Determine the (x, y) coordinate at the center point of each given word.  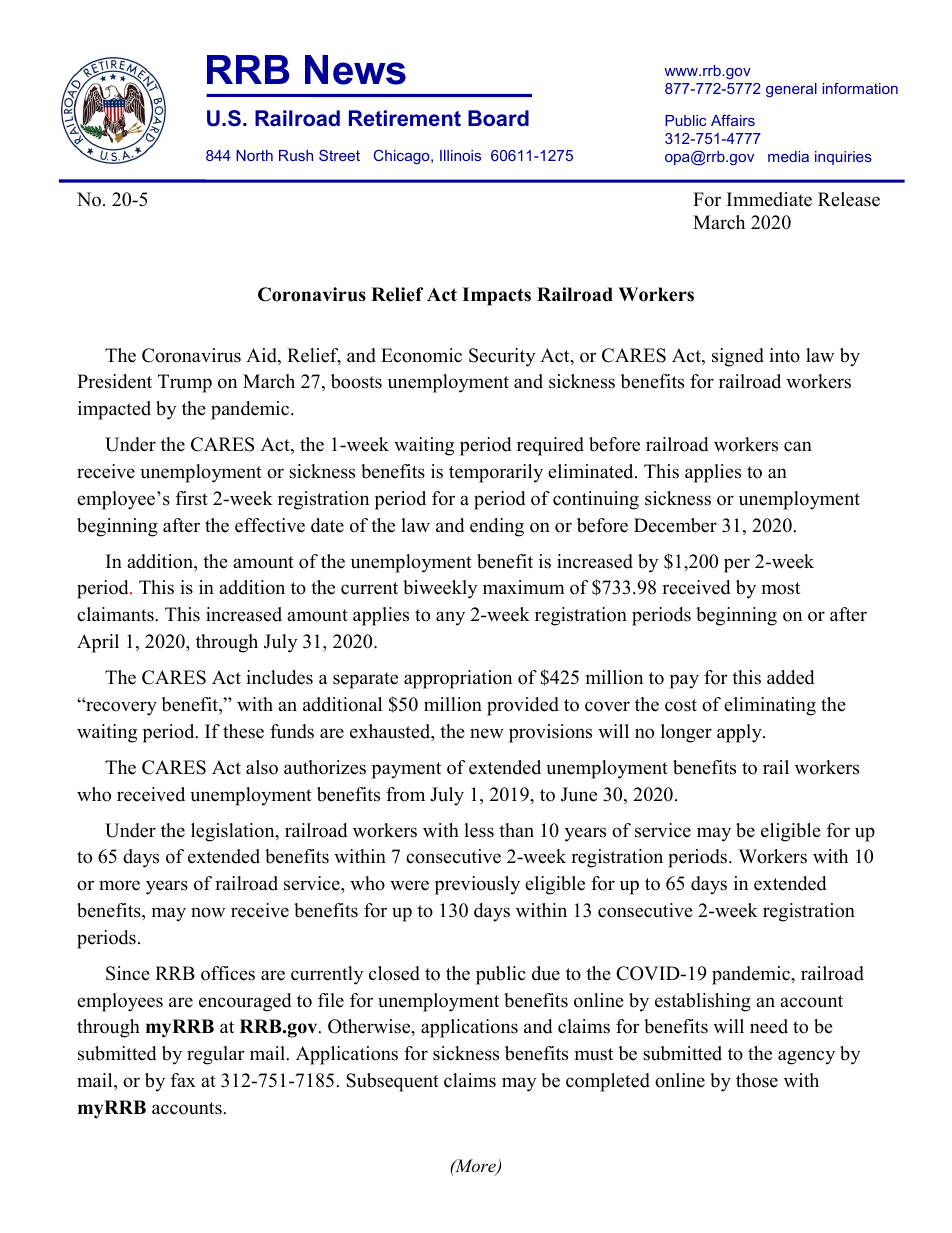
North (254, 155)
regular (216, 1055)
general (791, 90)
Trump (185, 383)
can (798, 446)
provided (523, 706)
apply (740, 733)
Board (498, 118)
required (550, 446)
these (243, 731)
